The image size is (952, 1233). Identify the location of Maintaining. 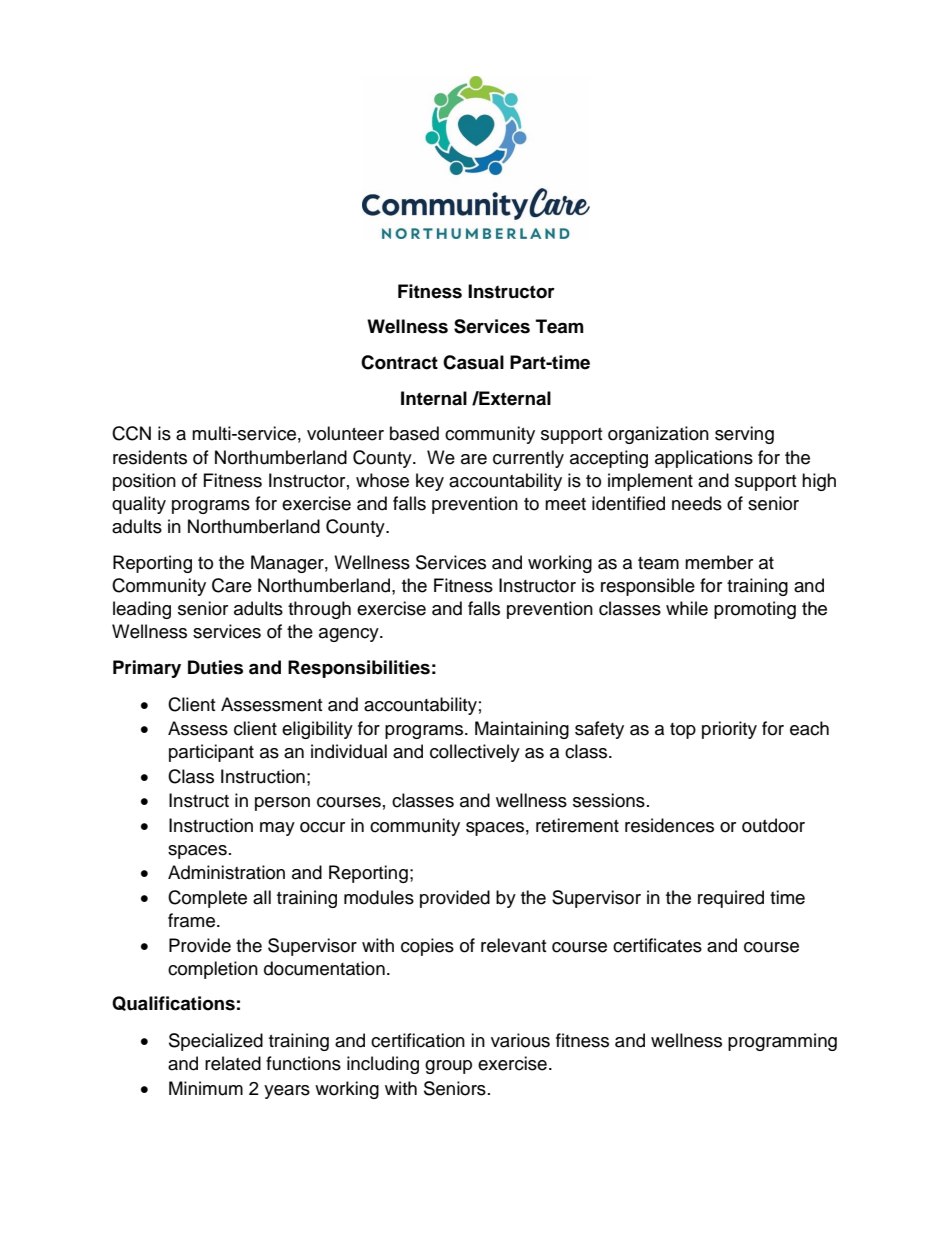
(522, 730).
